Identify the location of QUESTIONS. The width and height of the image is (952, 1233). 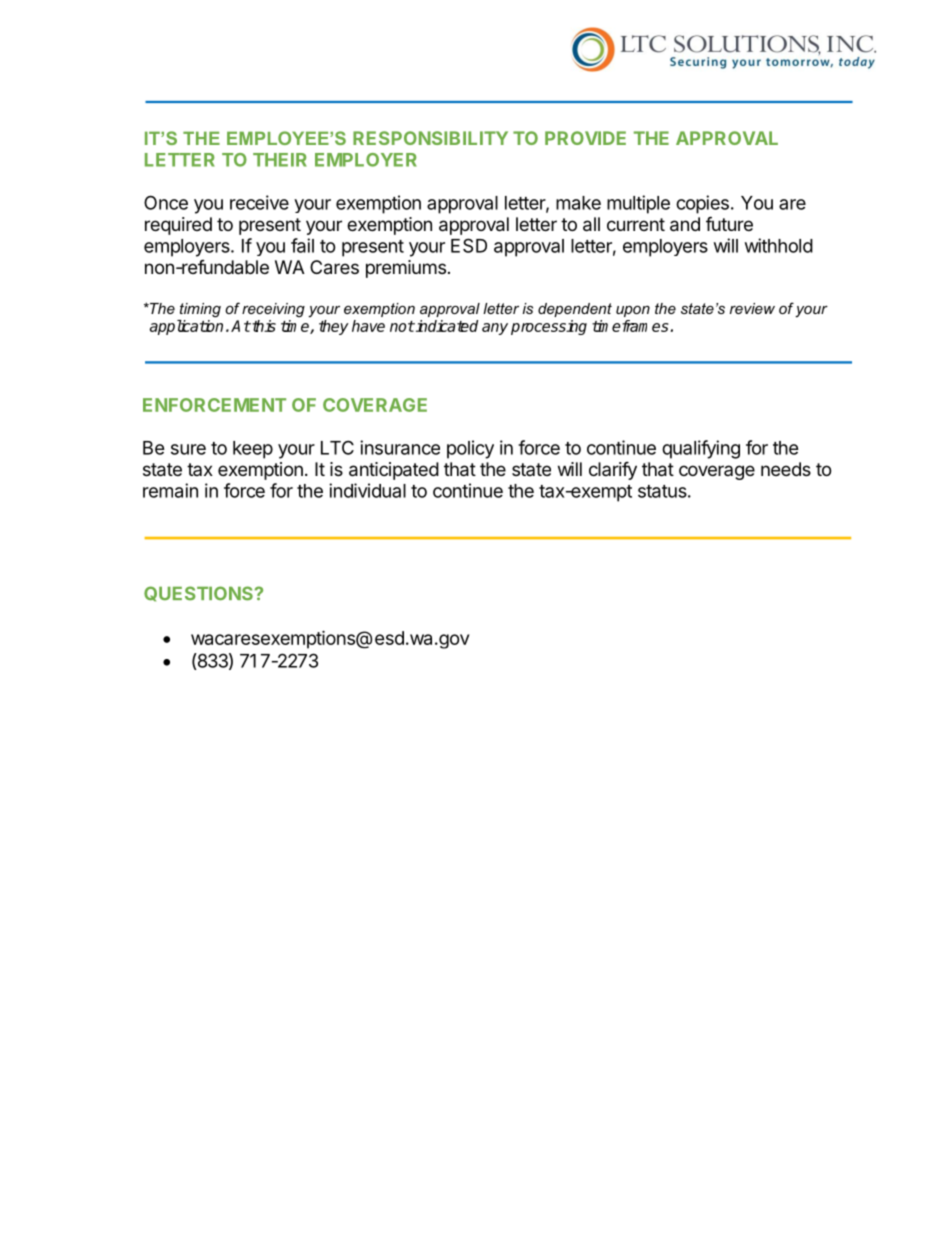
(198, 594).
